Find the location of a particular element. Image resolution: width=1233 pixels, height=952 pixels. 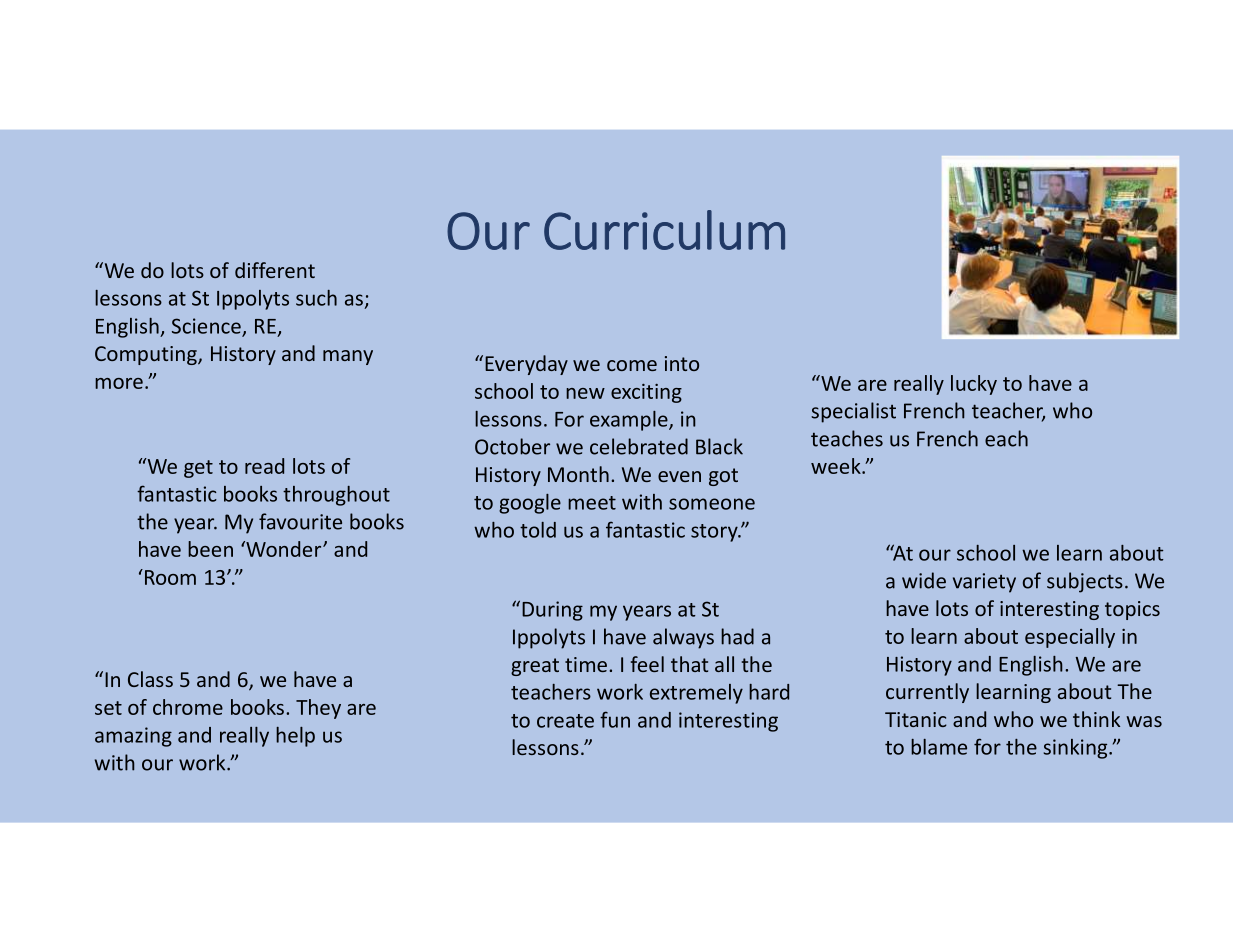

Room is located at coordinates (169, 577).
